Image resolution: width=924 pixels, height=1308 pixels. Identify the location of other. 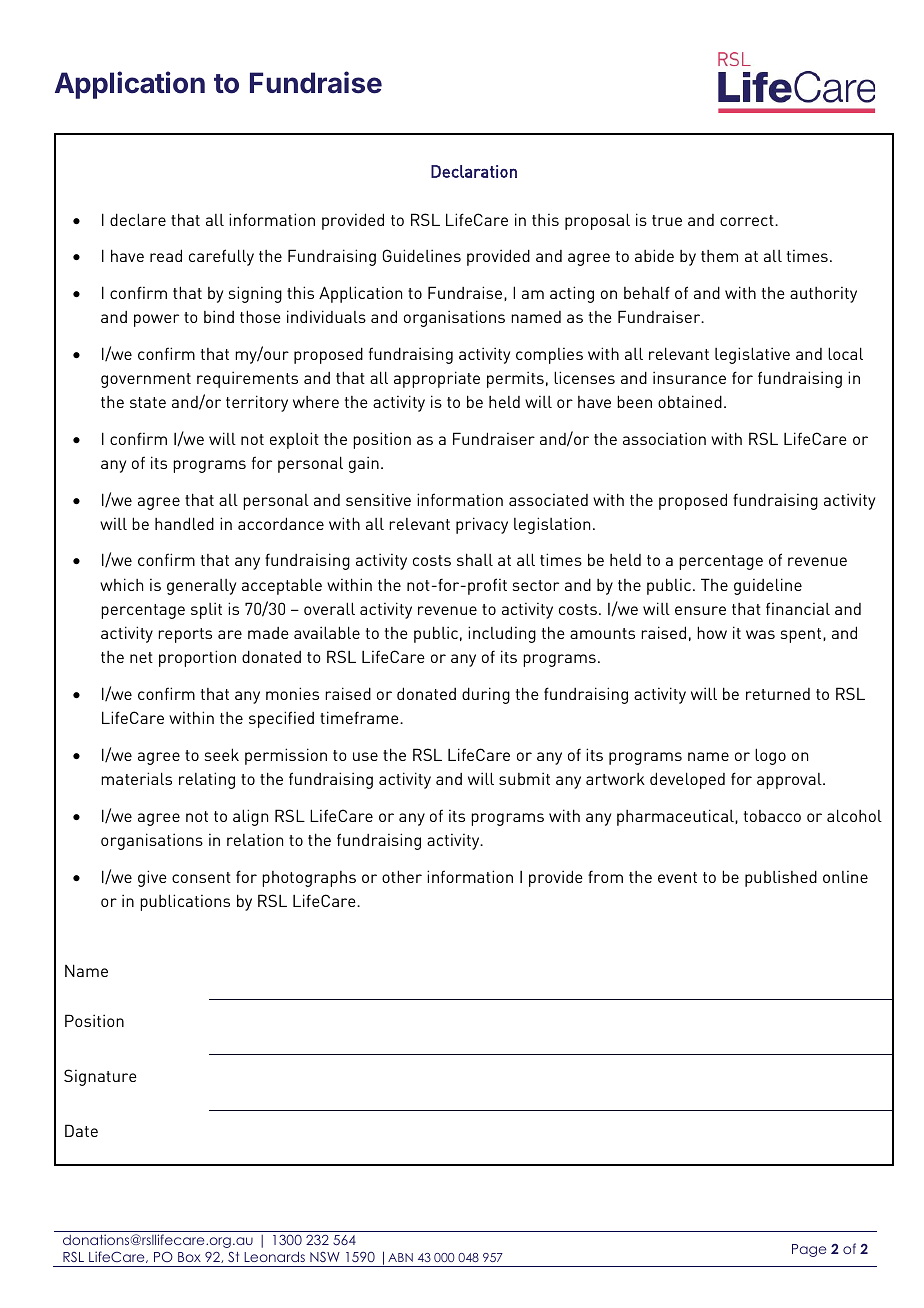
(402, 876).
